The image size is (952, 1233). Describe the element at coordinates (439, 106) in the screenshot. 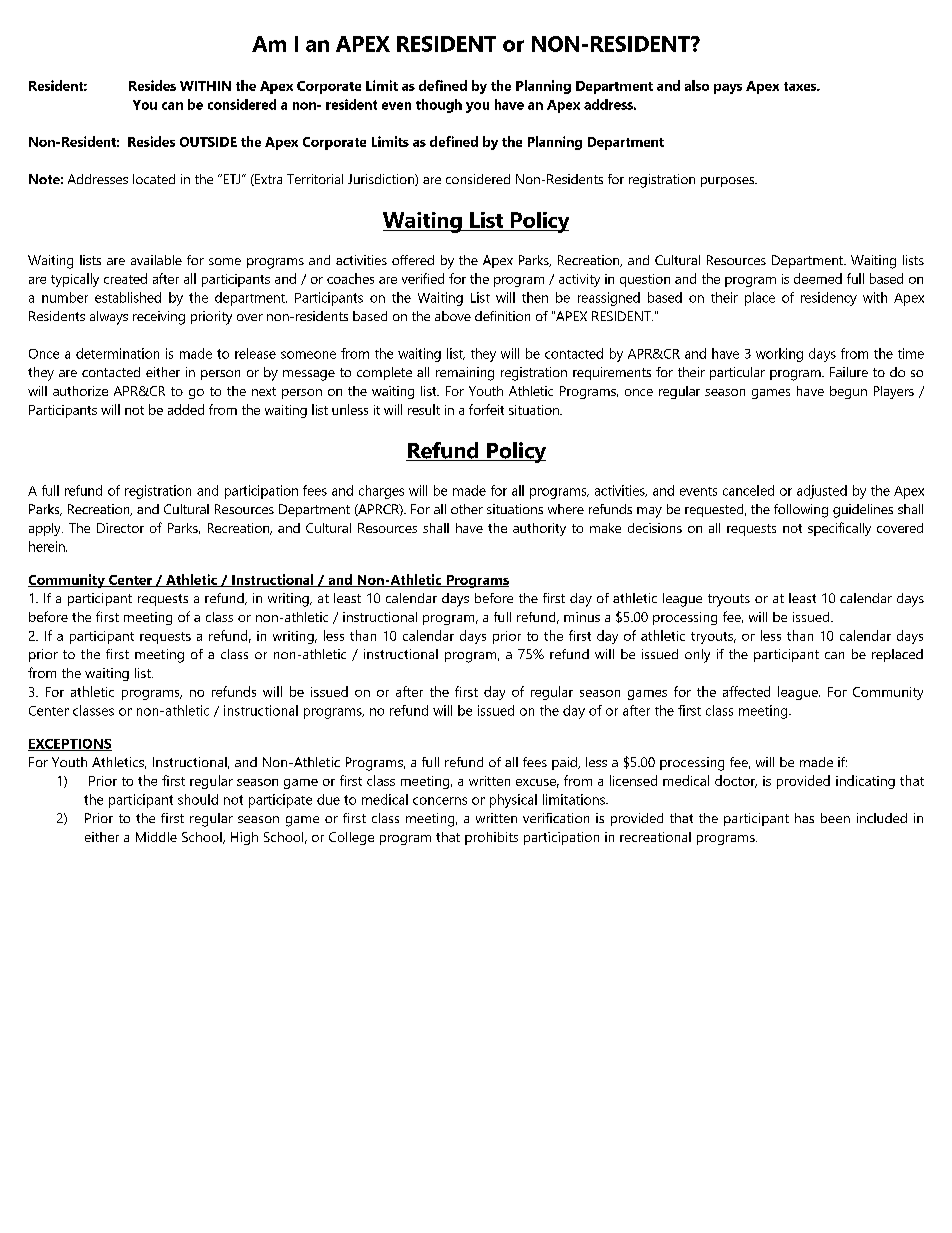

I see `though` at that location.
